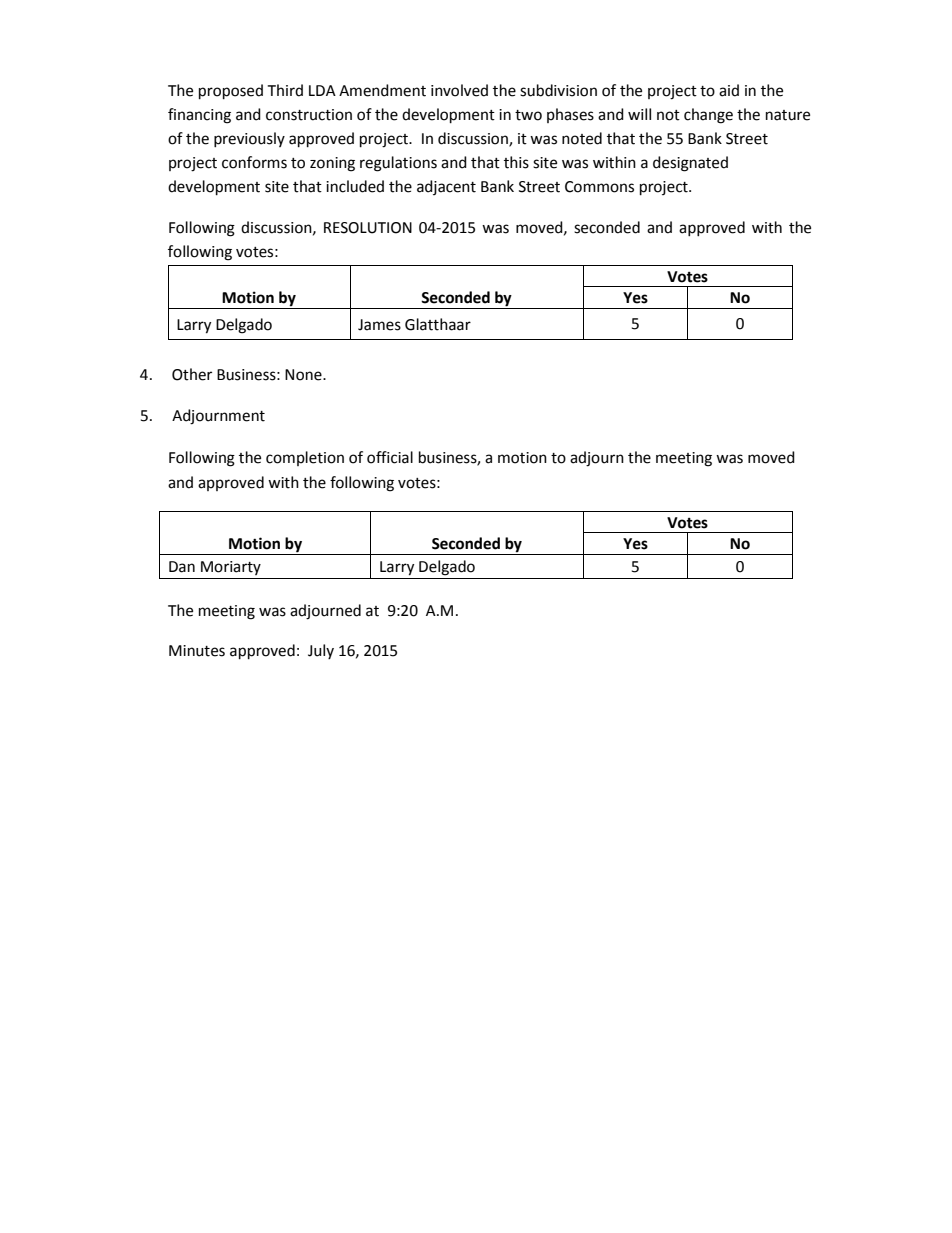 This screenshot has width=952, height=1233. What do you see at coordinates (459, 90) in the screenshot?
I see `involved` at bounding box center [459, 90].
